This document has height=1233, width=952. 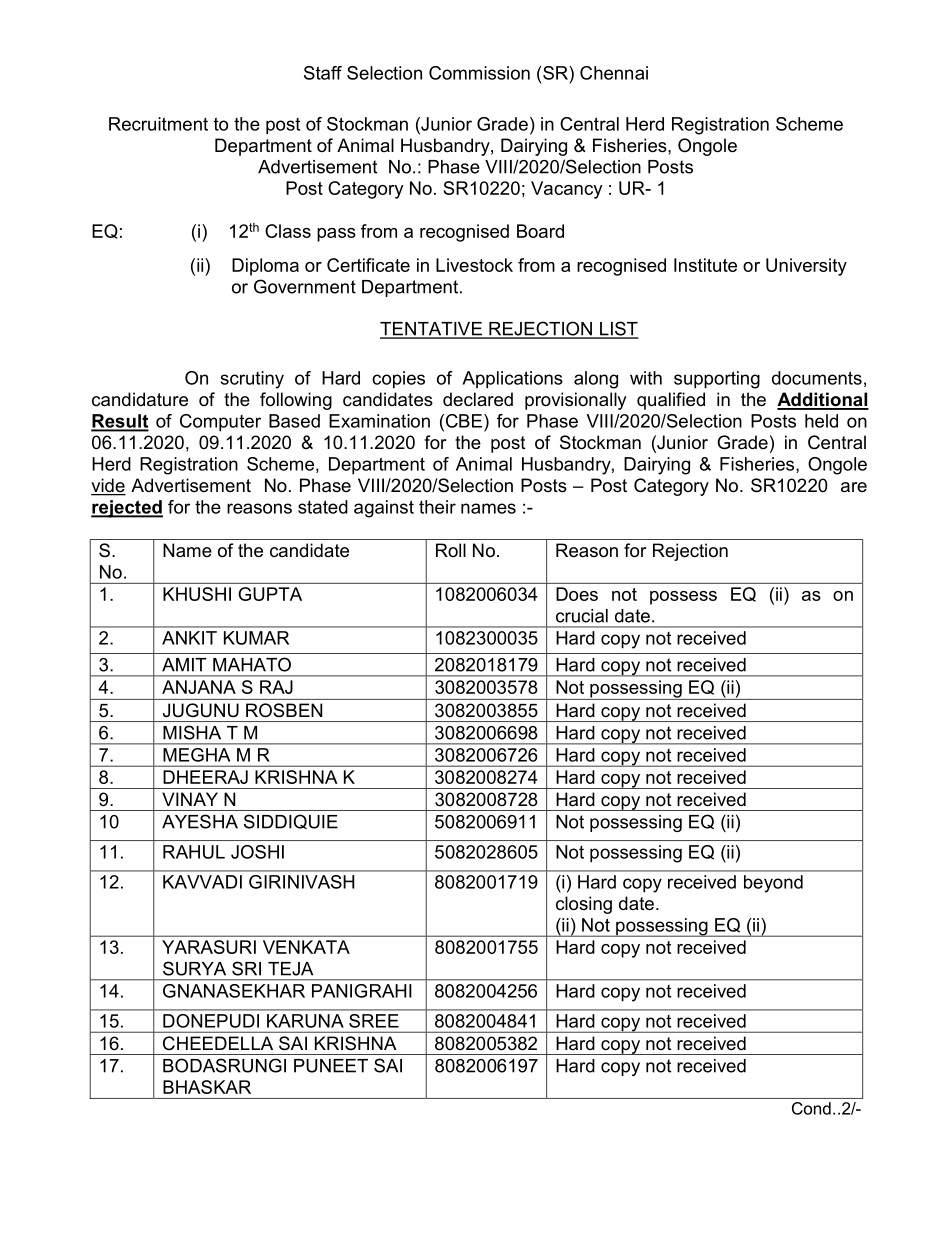 What do you see at coordinates (577, 594) in the document?
I see `Does` at bounding box center [577, 594].
